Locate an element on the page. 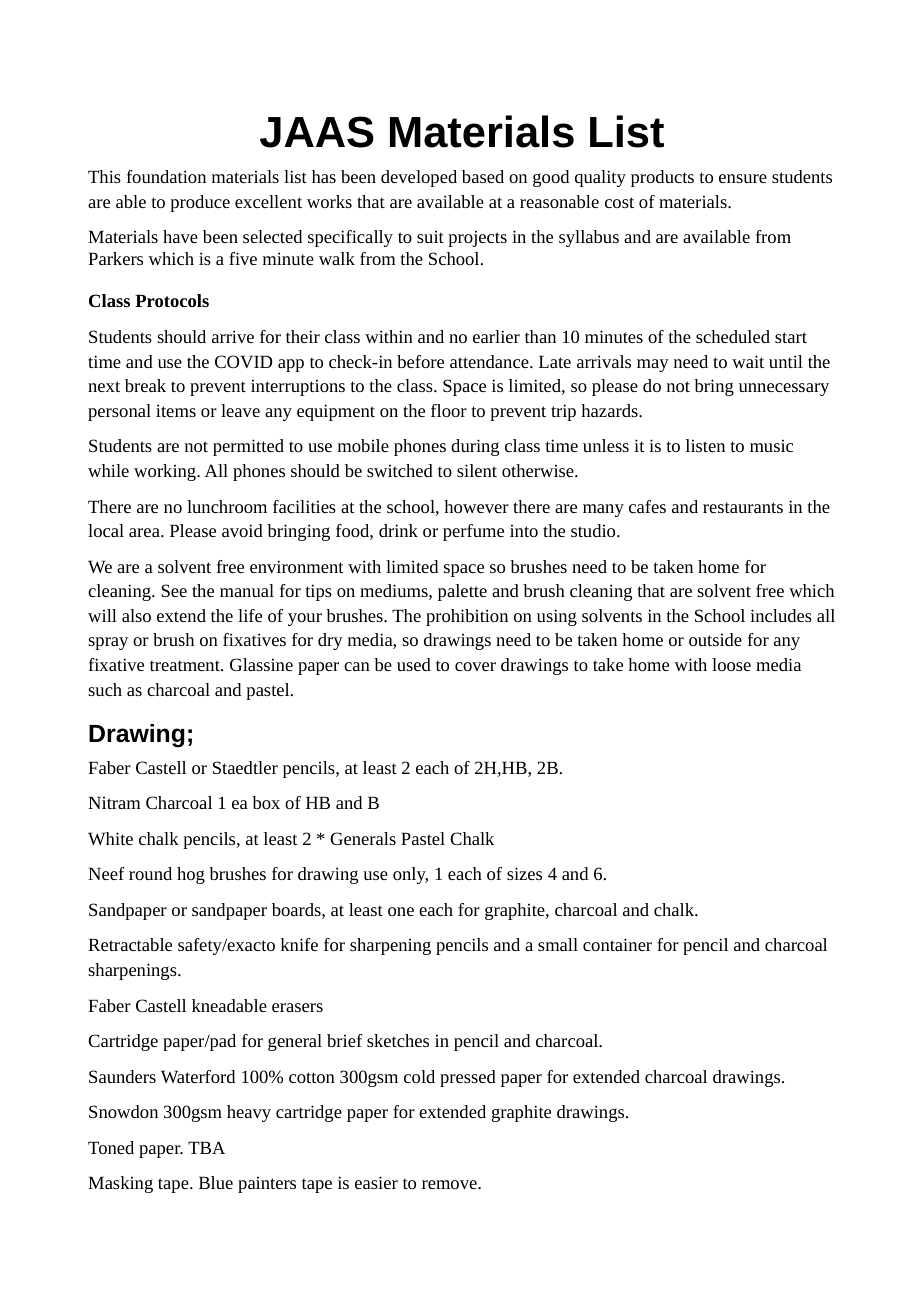  music is located at coordinates (771, 446).
